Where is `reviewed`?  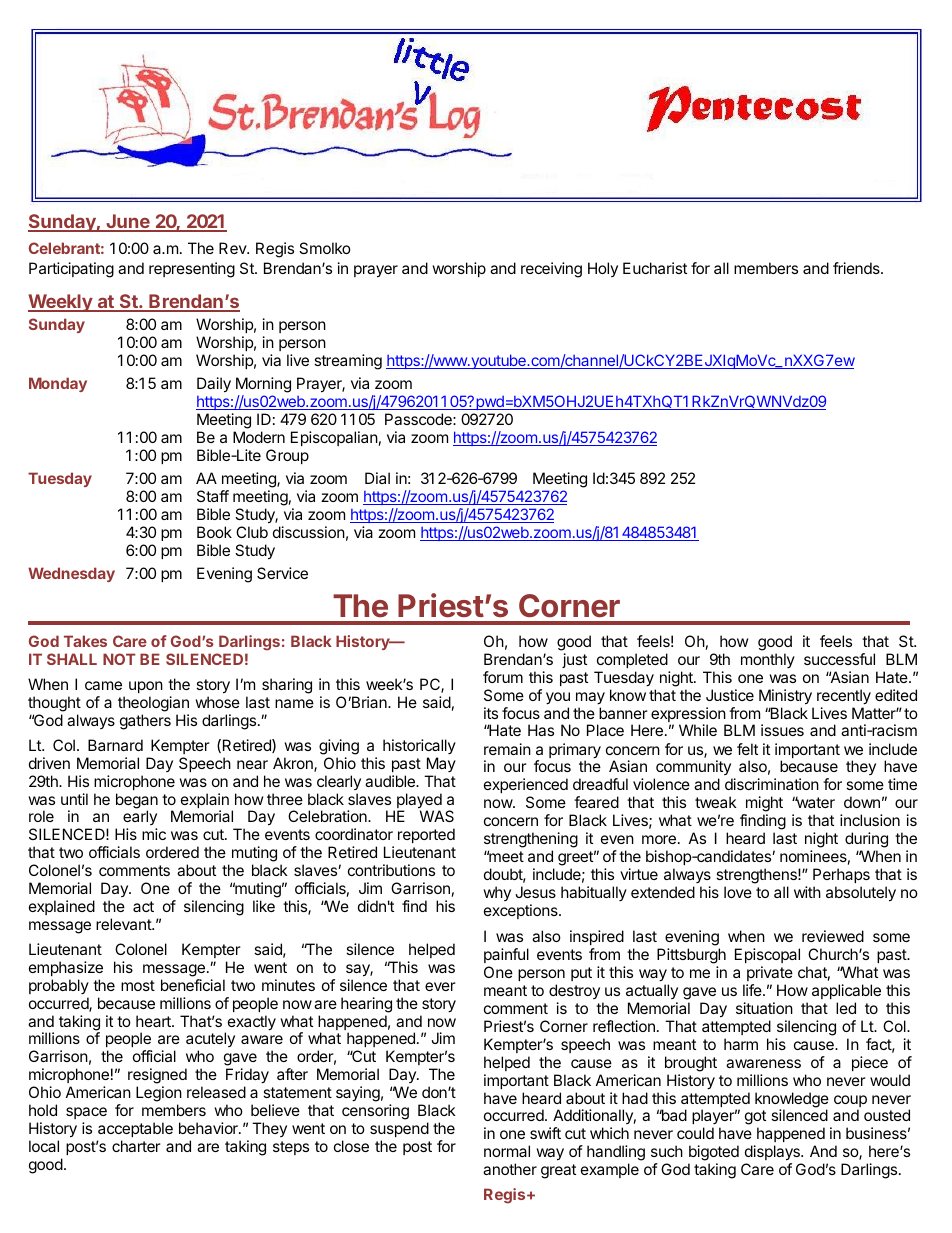 reviewed is located at coordinates (833, 936).
